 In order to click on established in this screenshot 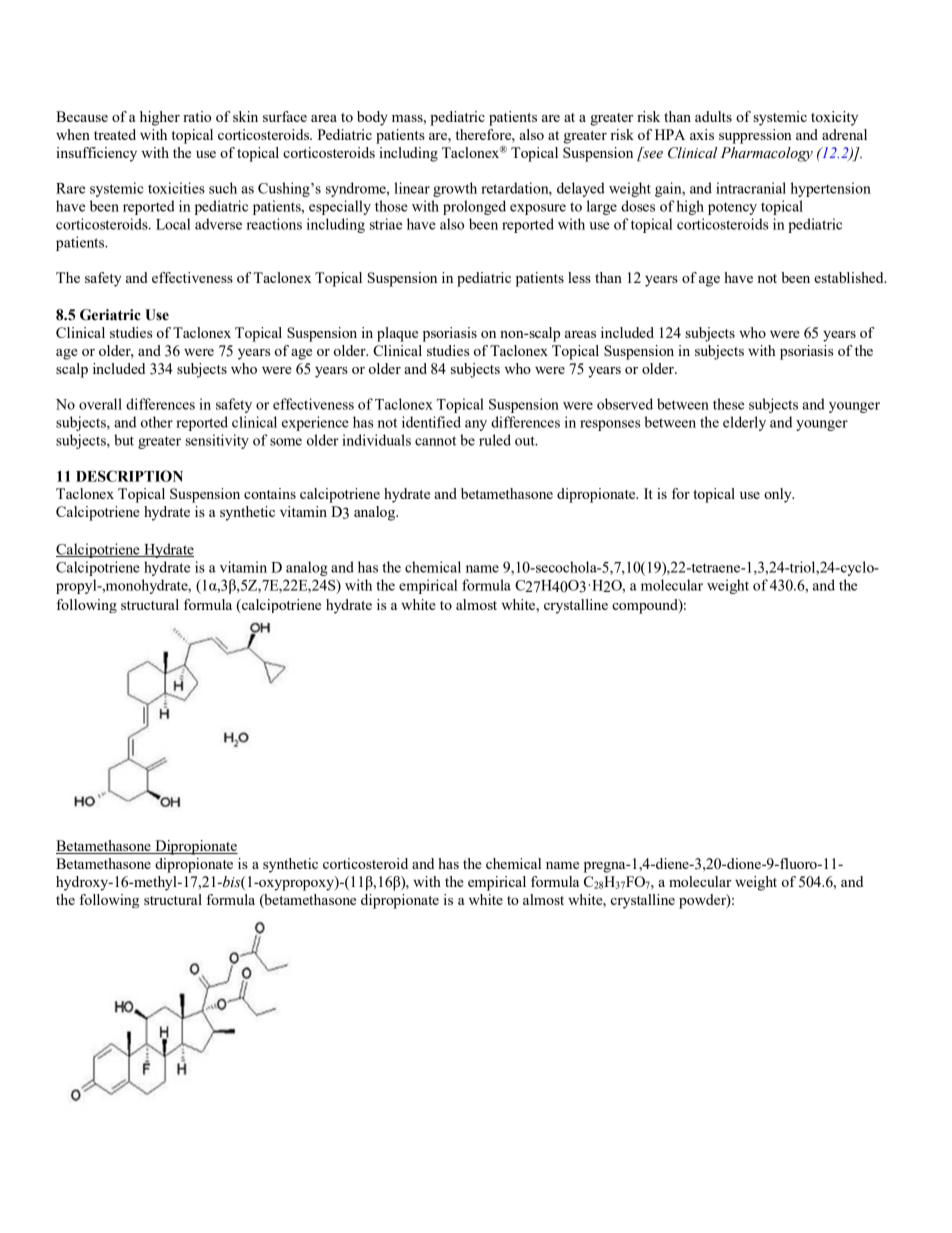, I will do `click(850, 277)`.
